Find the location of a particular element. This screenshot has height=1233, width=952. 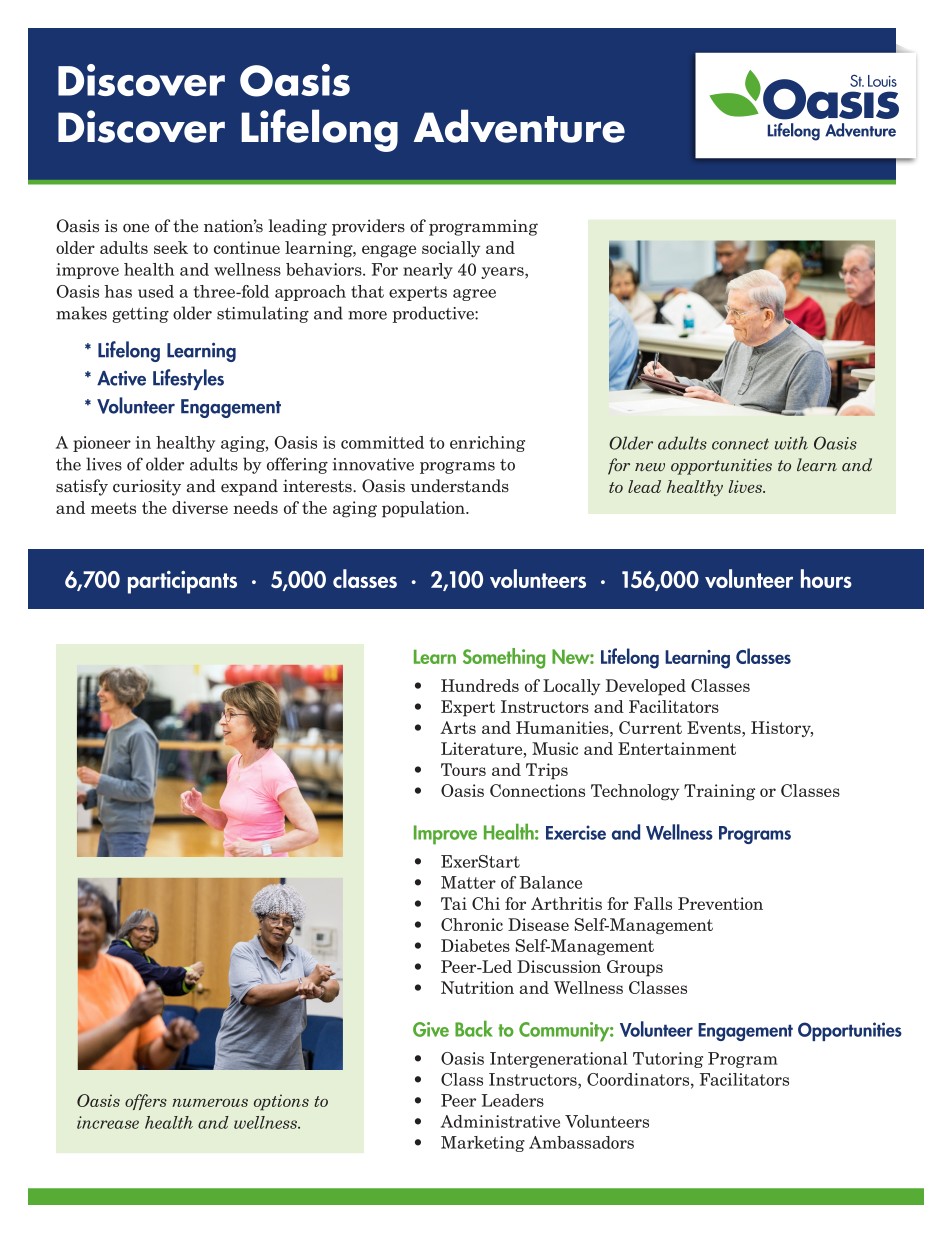

numerous is located at coordinates (210, 1103).
